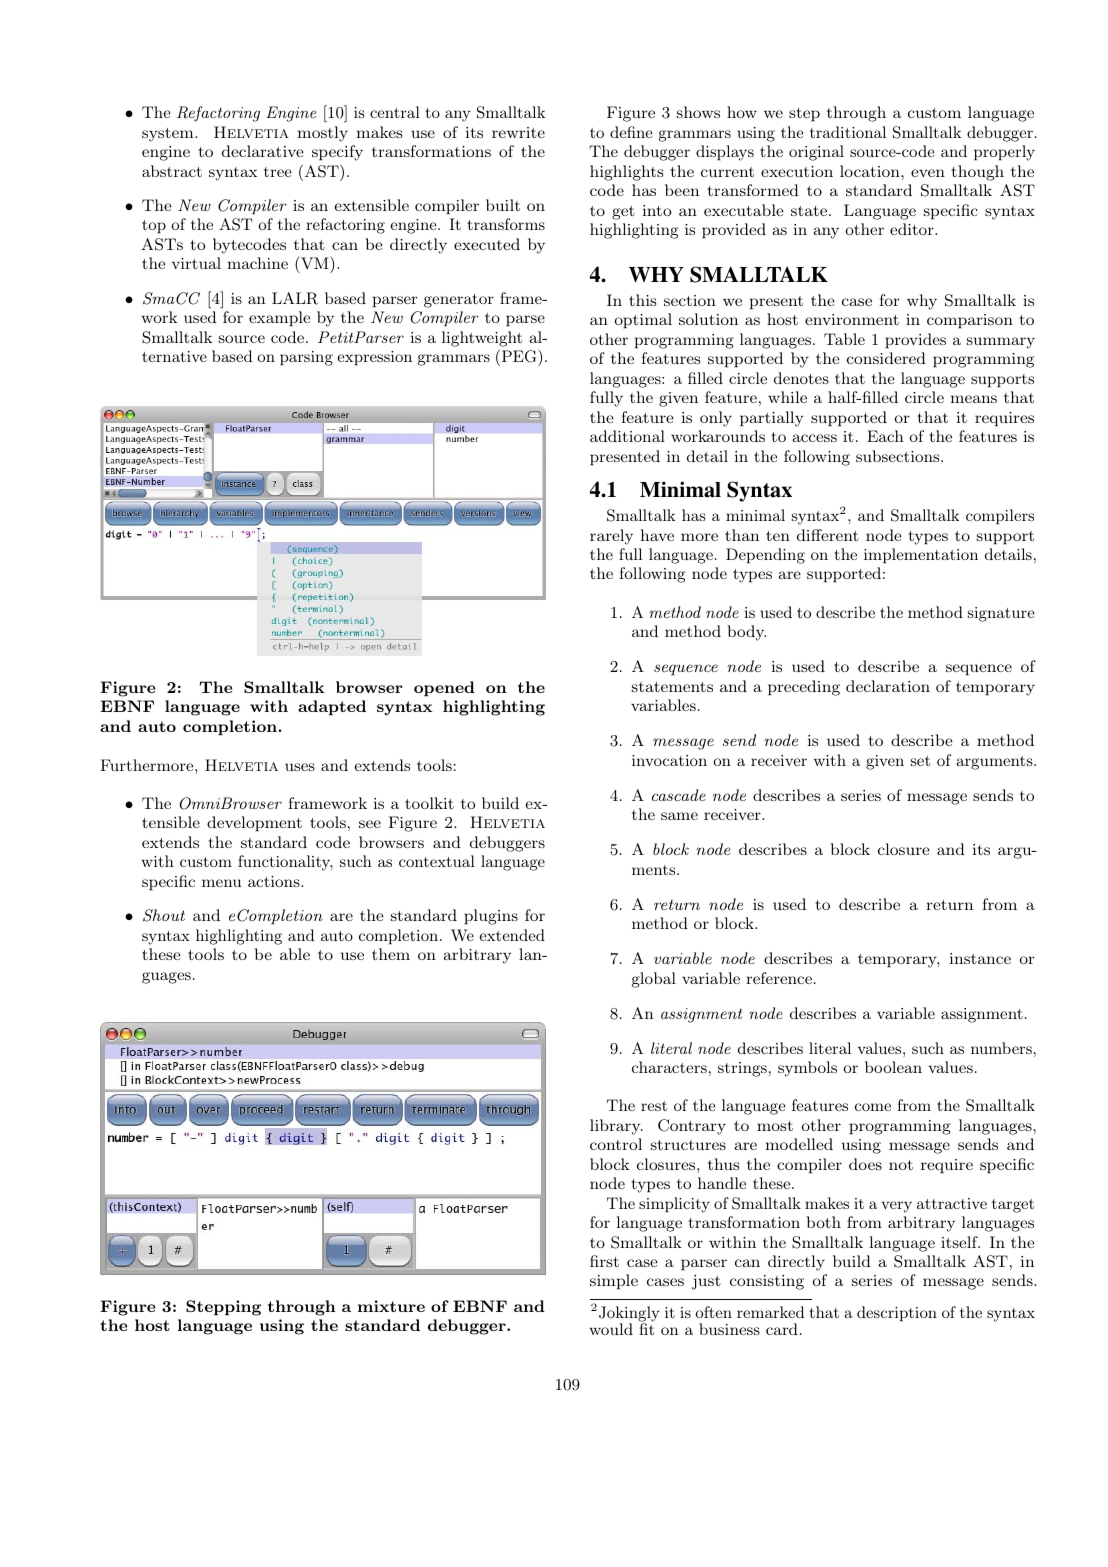  I want to click on implementation, so click(921, 556).
